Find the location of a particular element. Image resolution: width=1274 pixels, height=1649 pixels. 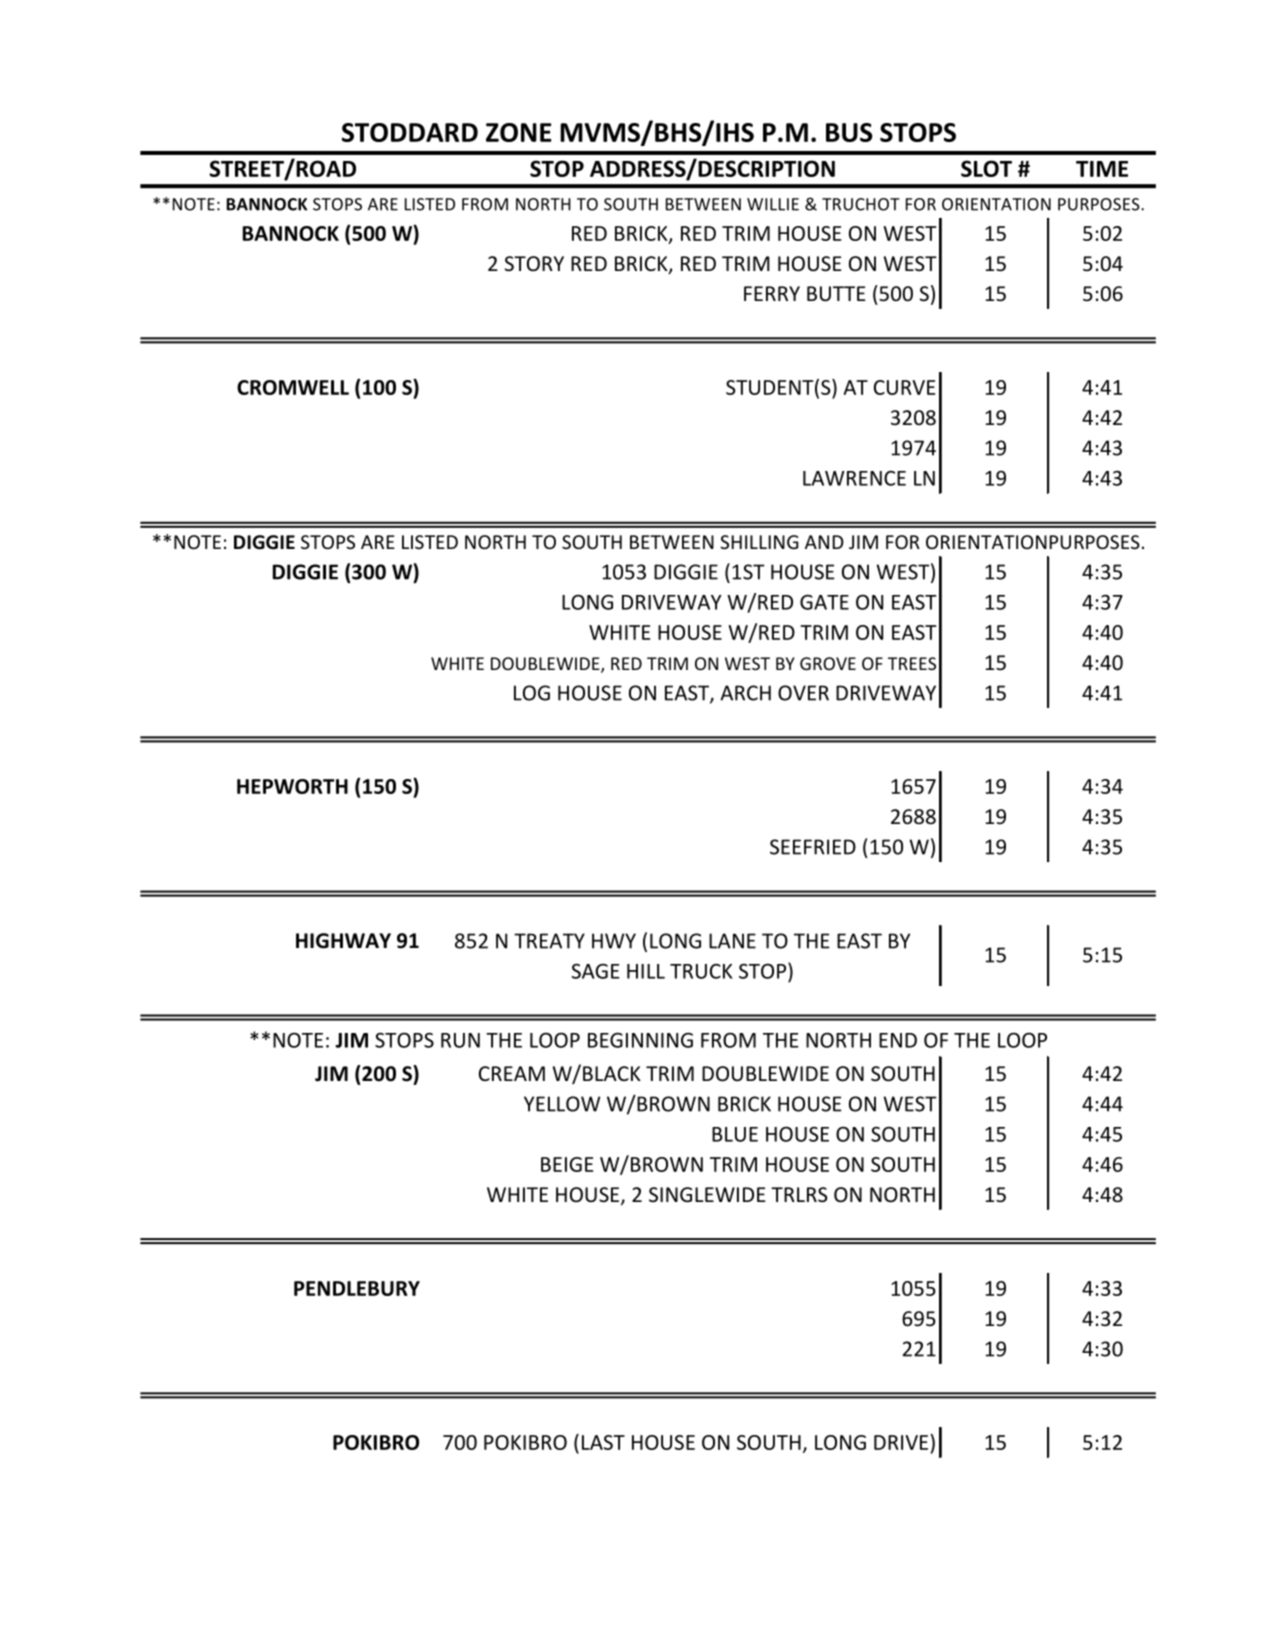

PENDLEBURY is located at coordinates (357, 1288).
